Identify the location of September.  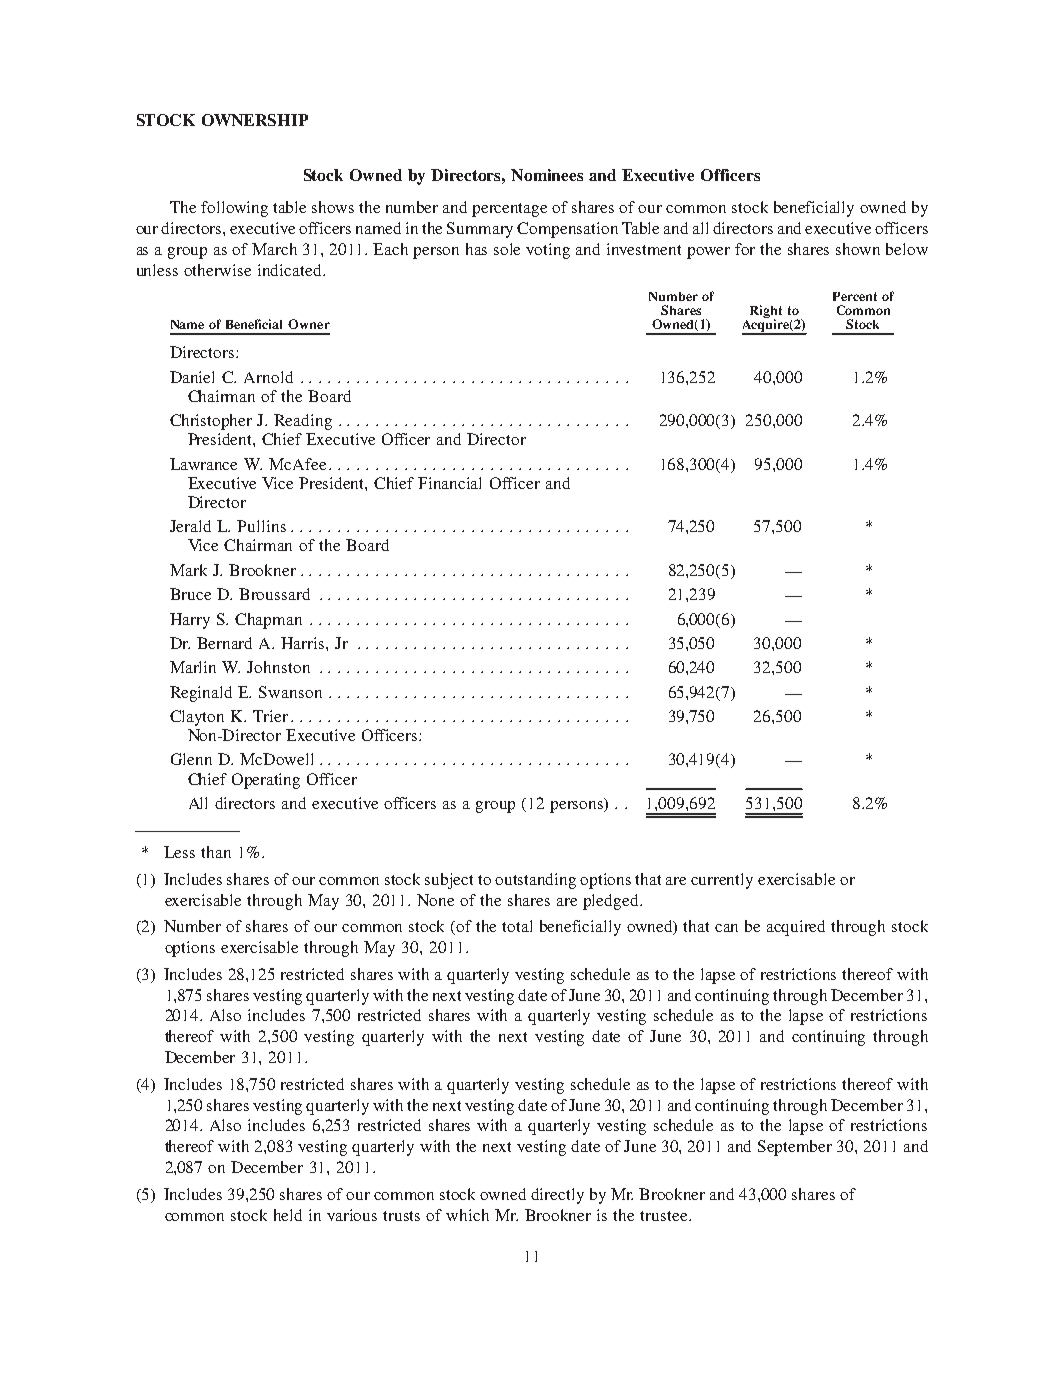
(795, 1148).
